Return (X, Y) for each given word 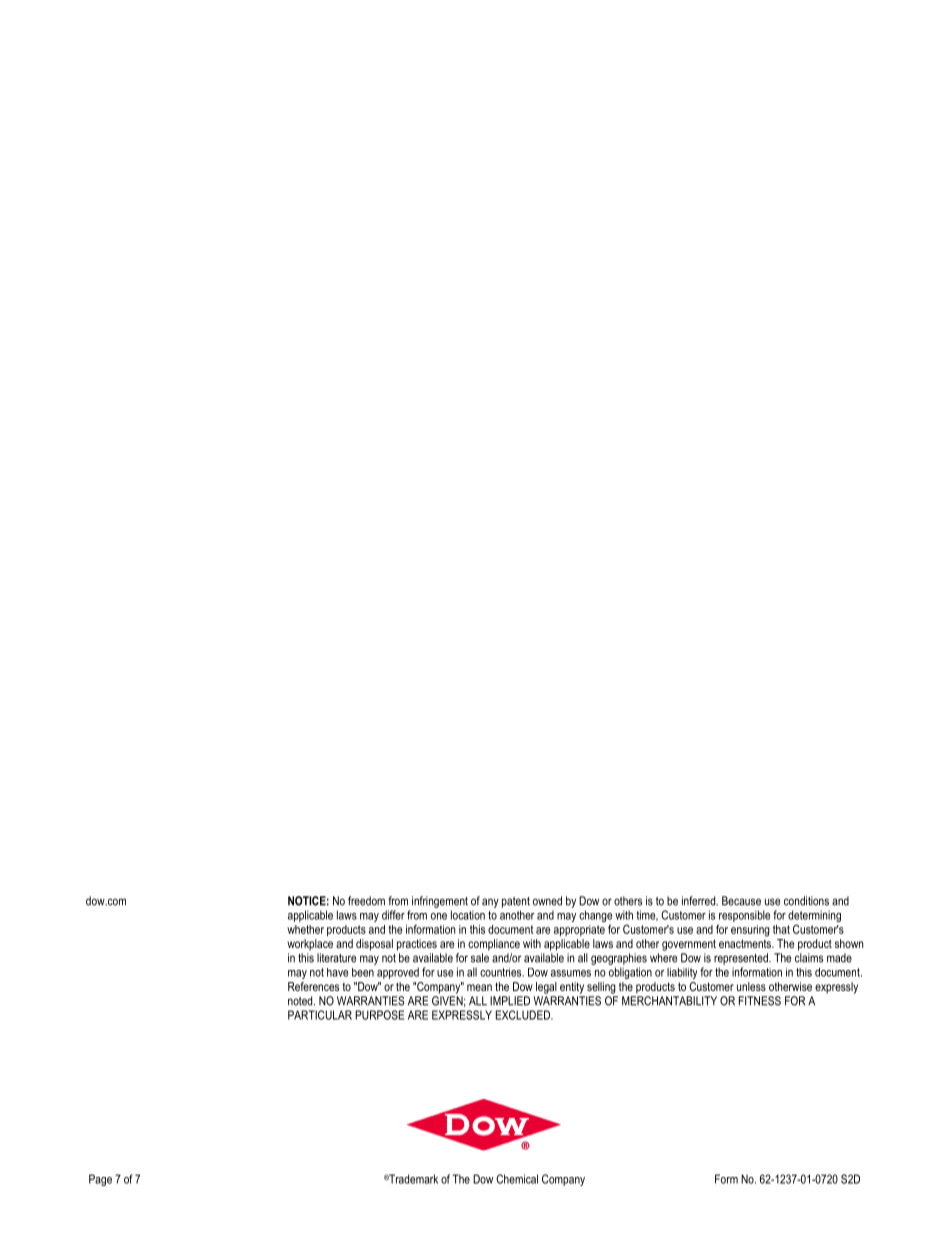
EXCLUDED (524, 1015)
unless (751, 986)
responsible (744, 916)
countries (502, 972)
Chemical (517, 1179)
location (468, 915)
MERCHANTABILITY (669, 1001)
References (313, 986)
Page (100, 1180)
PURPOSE (379, 1015)
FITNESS (760, 1001)
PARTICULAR (320, 1015)
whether (305, 929)
